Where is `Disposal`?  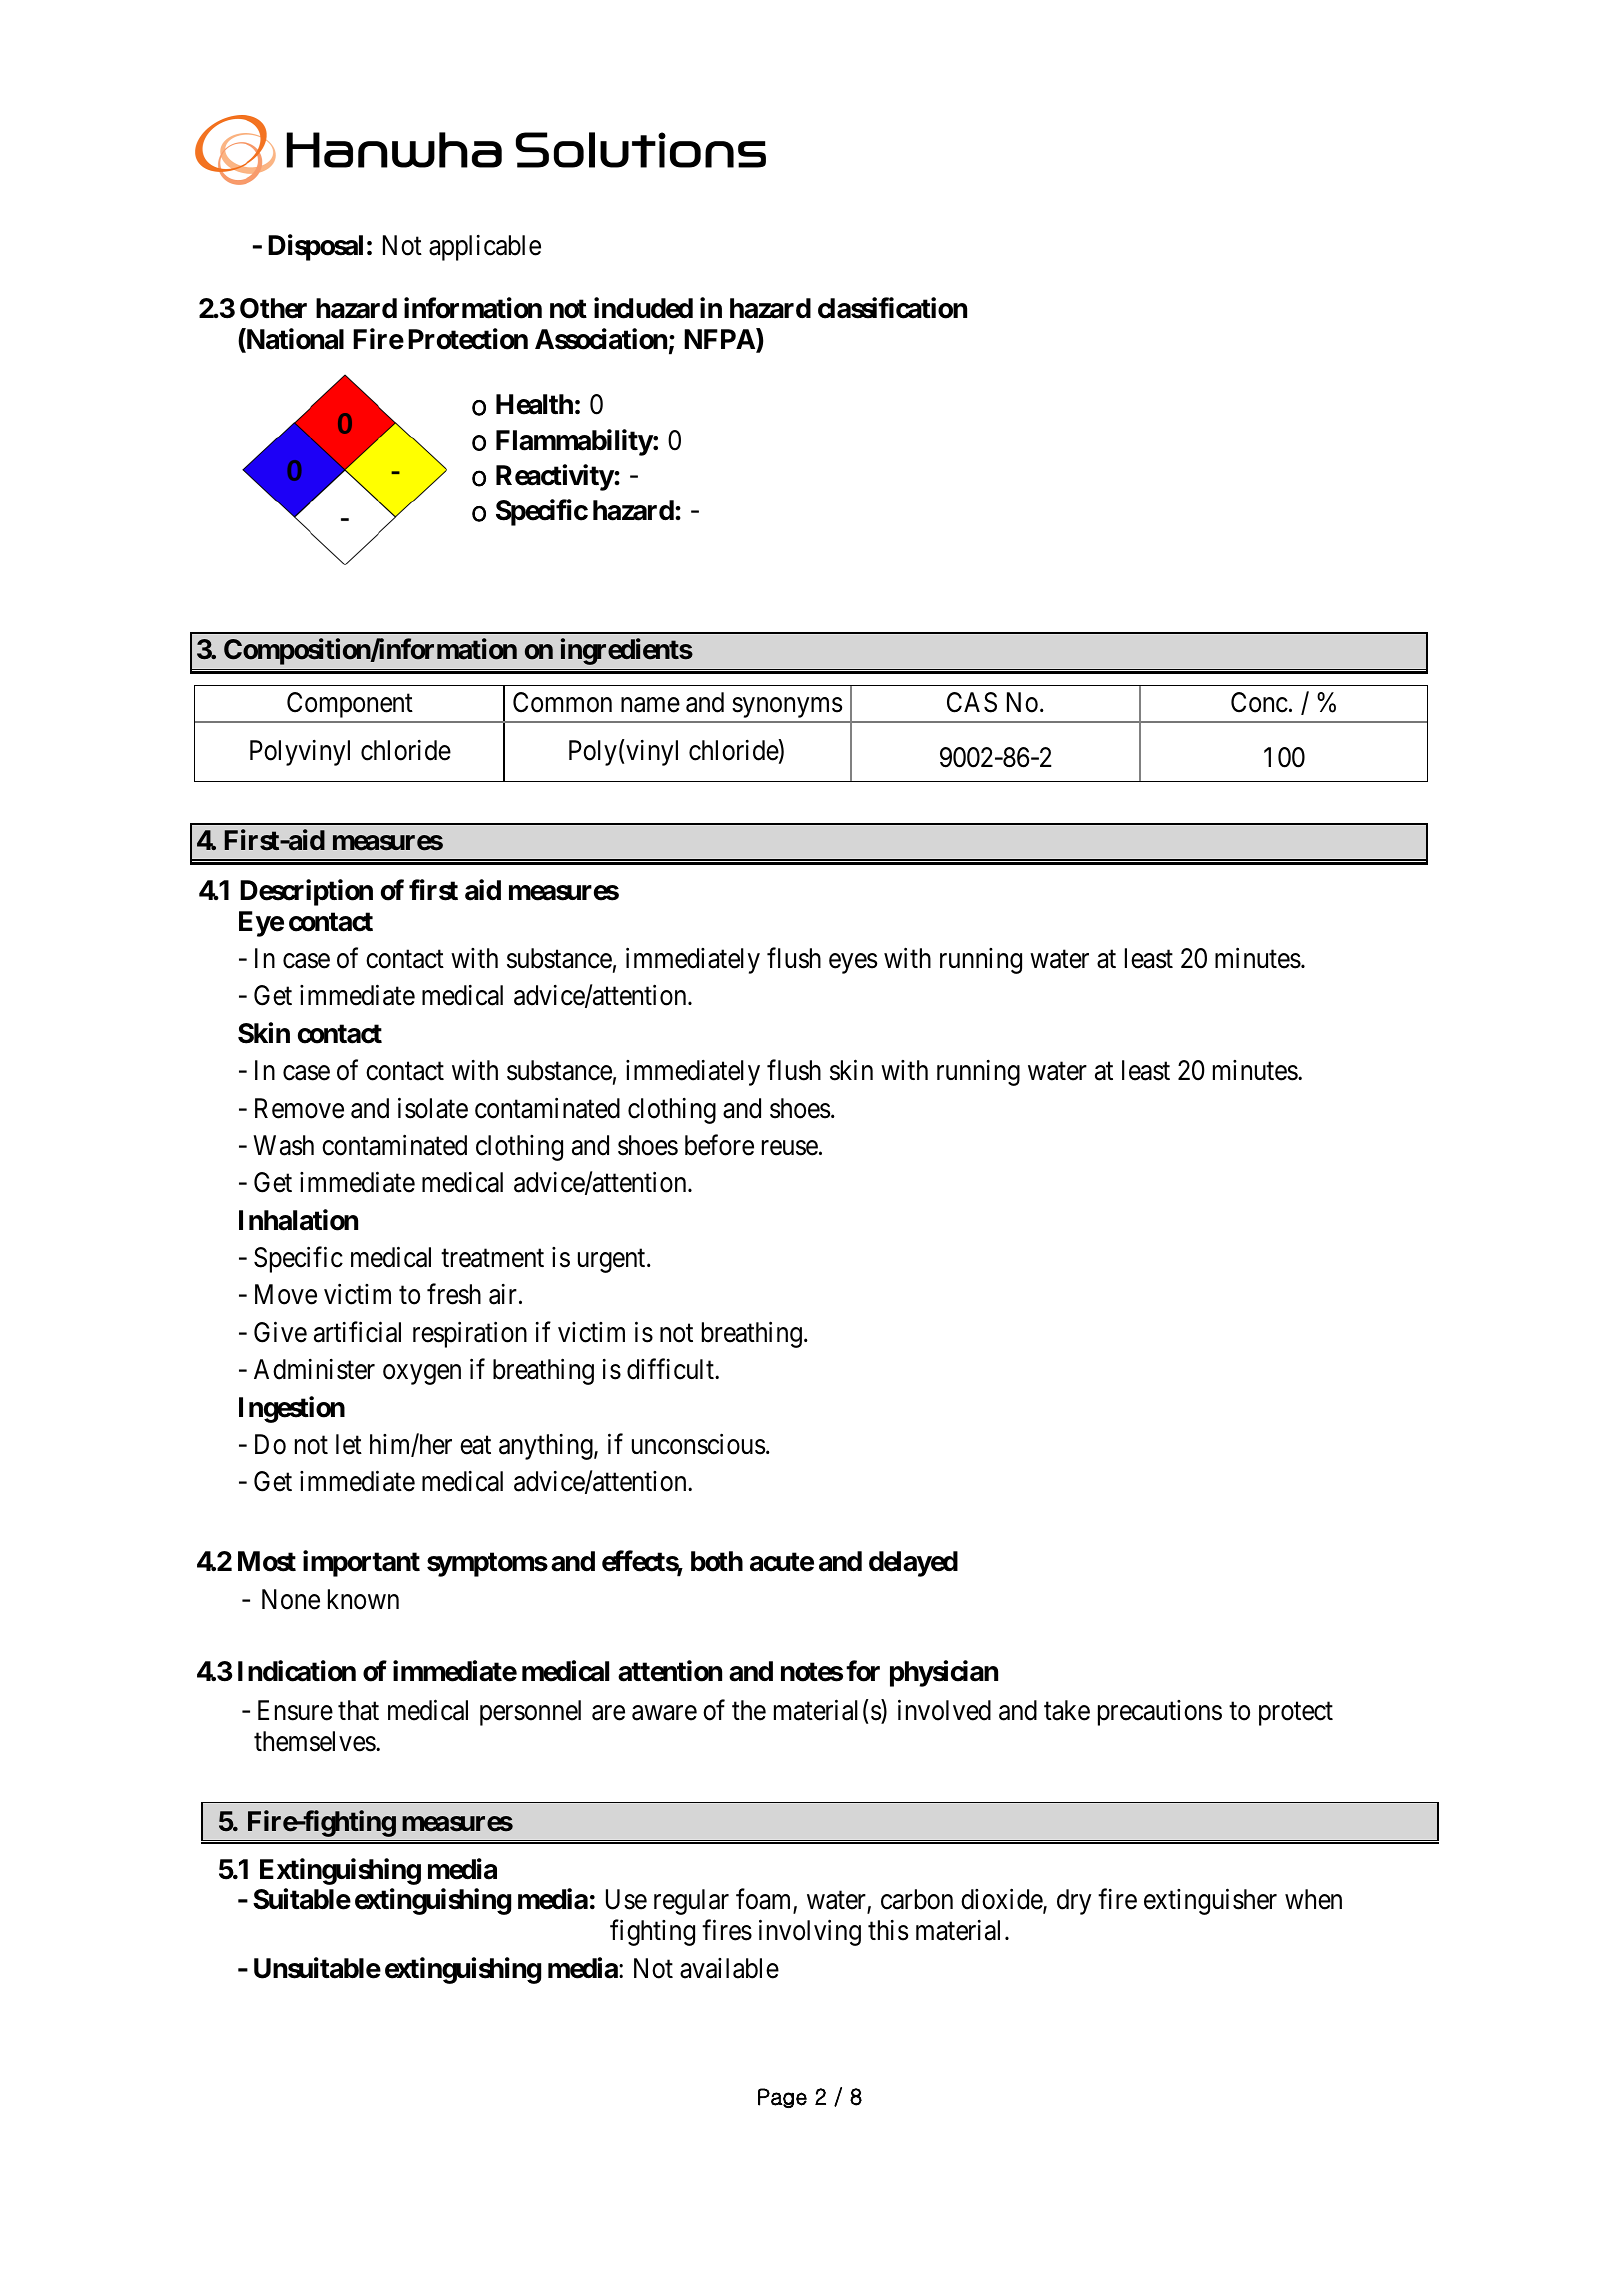
Disposal is located at coordinates (315, 248).
